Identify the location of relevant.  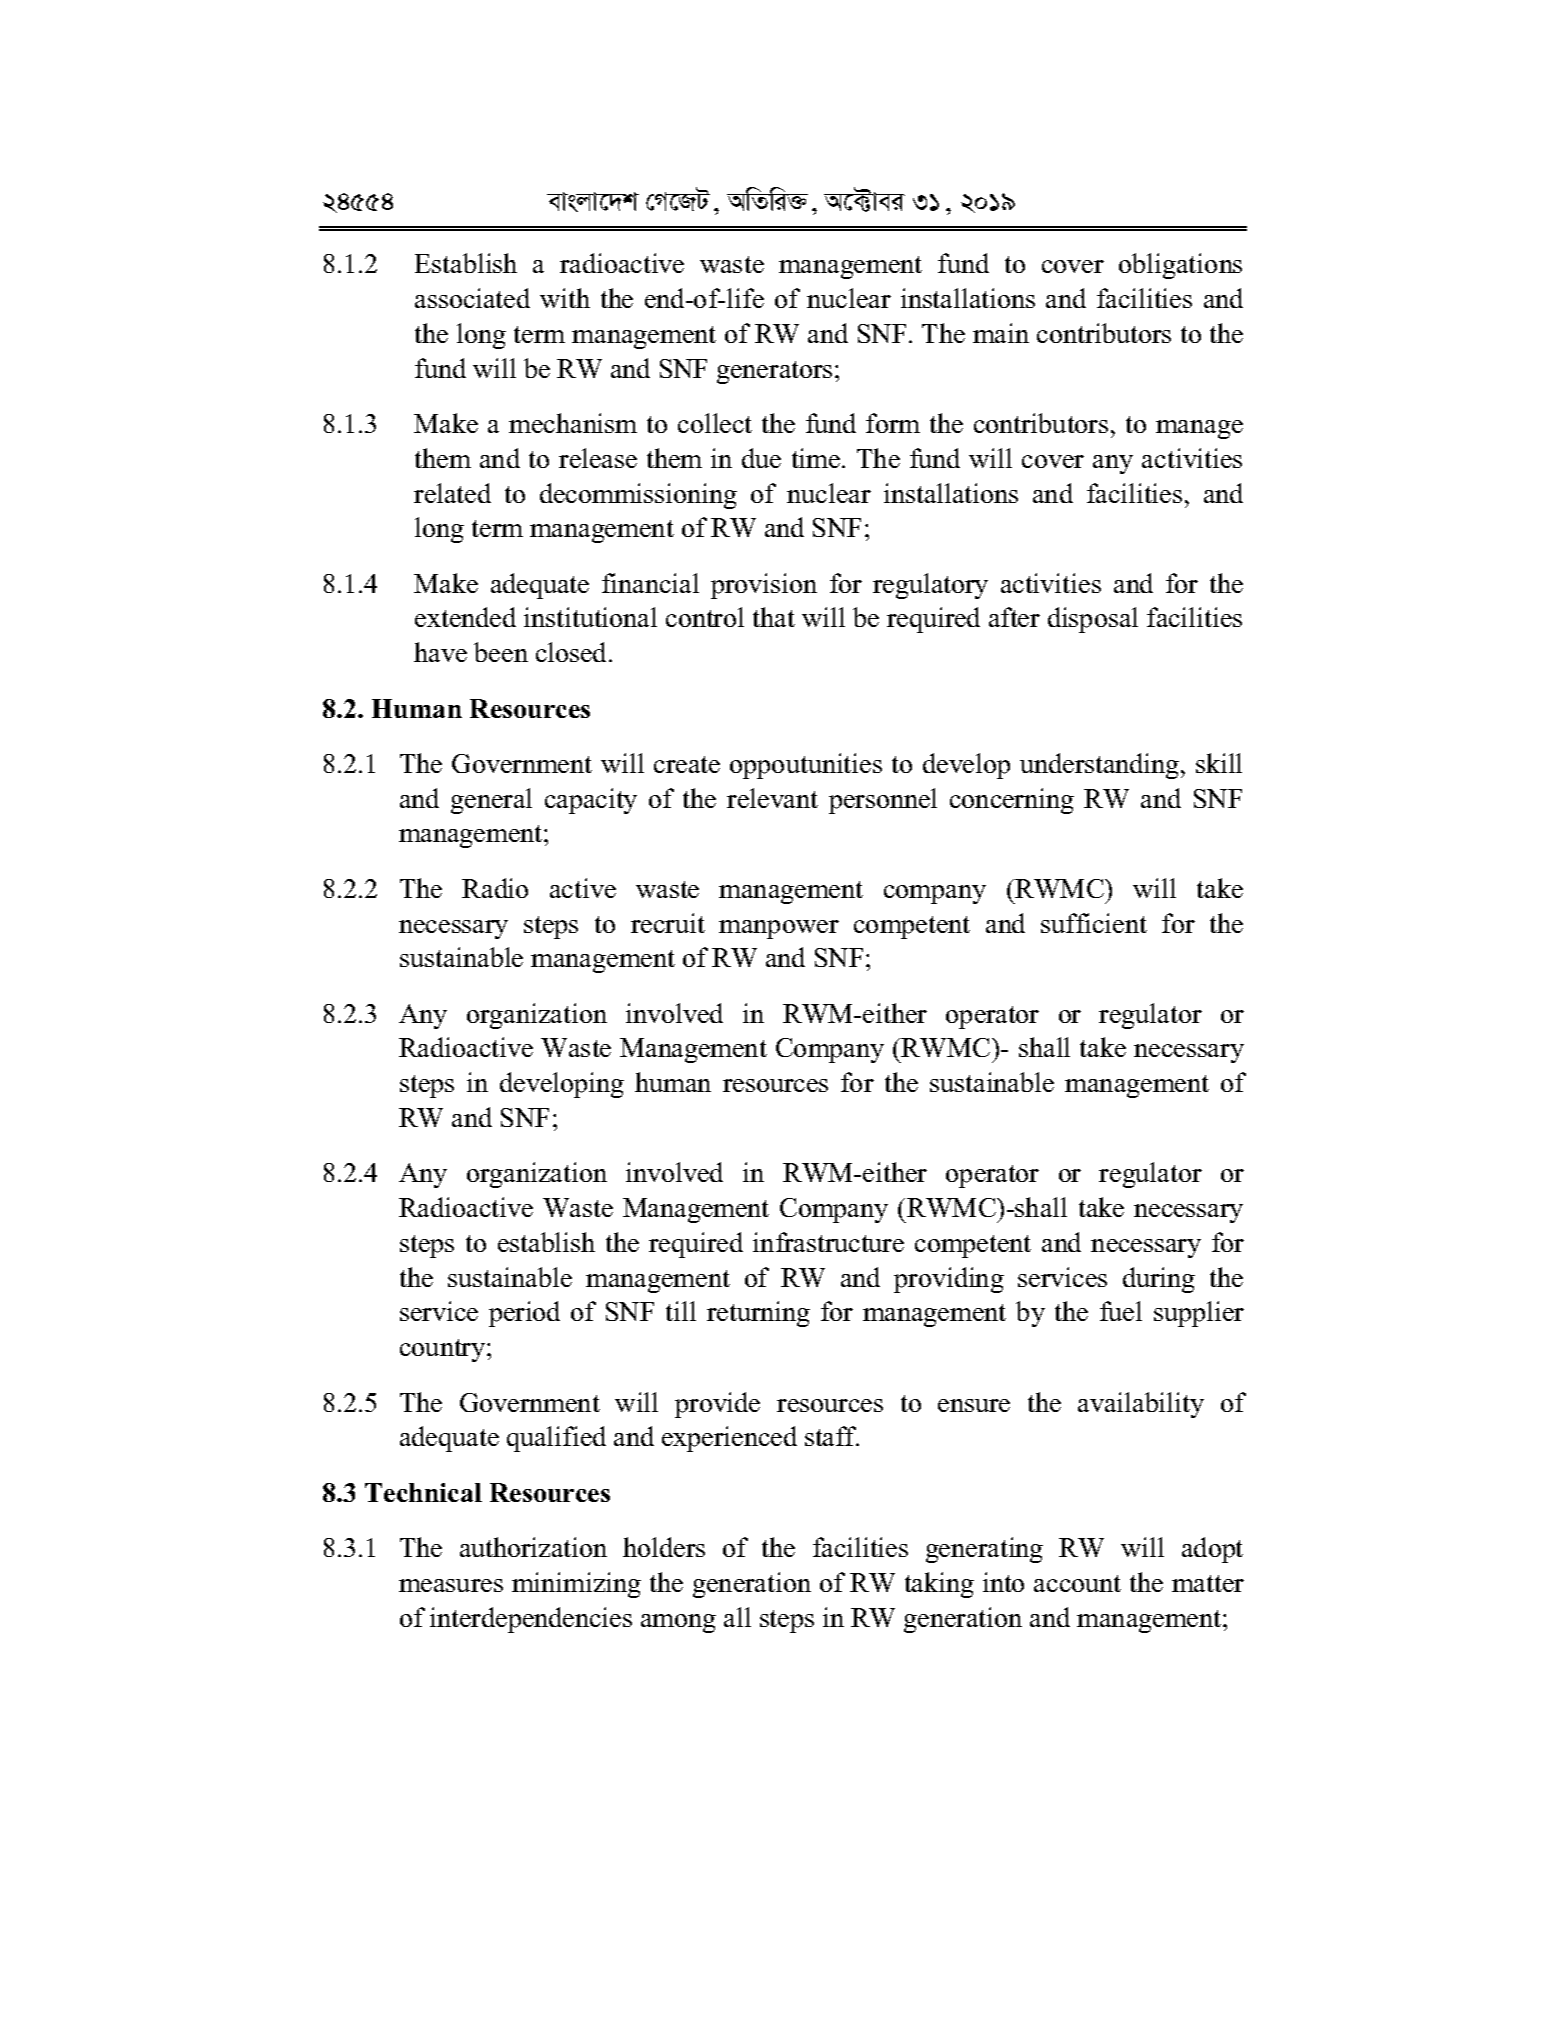
(772, 798).
